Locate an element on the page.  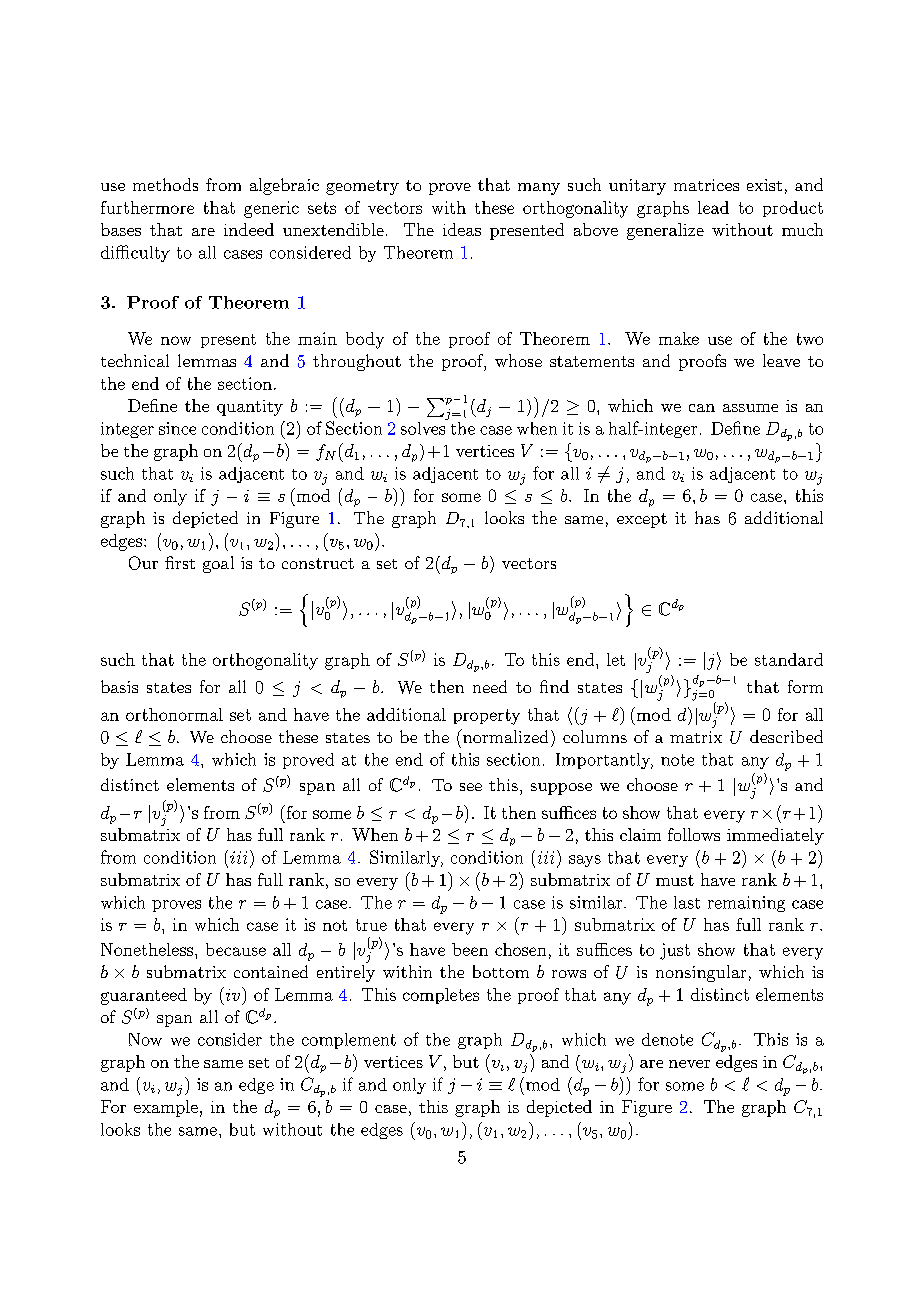
need is located at coordinates (490, 686).
